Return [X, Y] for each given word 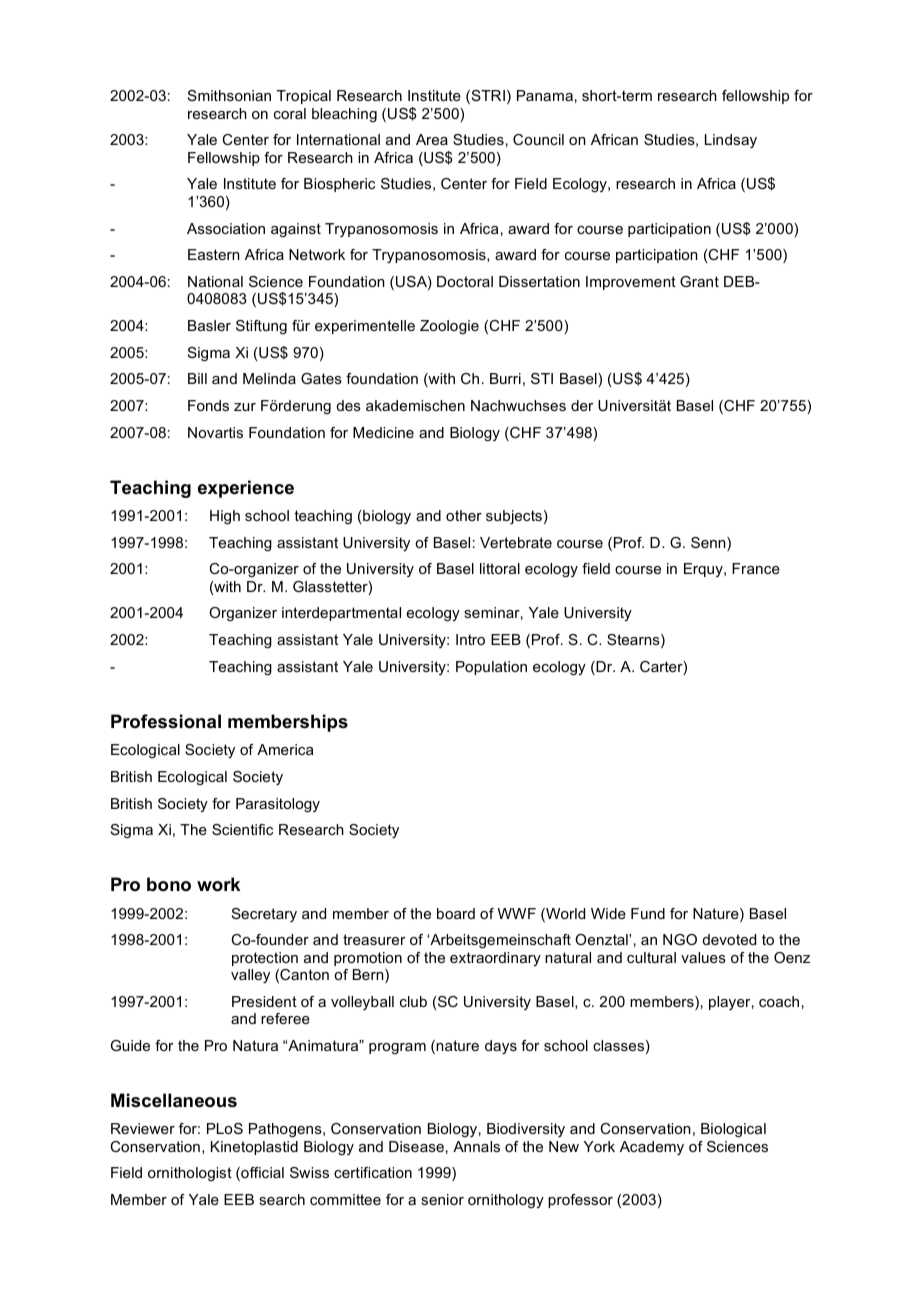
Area [432, 139]
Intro [470, 639]
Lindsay [731, 141]
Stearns [634, 641]
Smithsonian [229, 95]
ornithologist [190, 1174]
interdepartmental [341, 614]
